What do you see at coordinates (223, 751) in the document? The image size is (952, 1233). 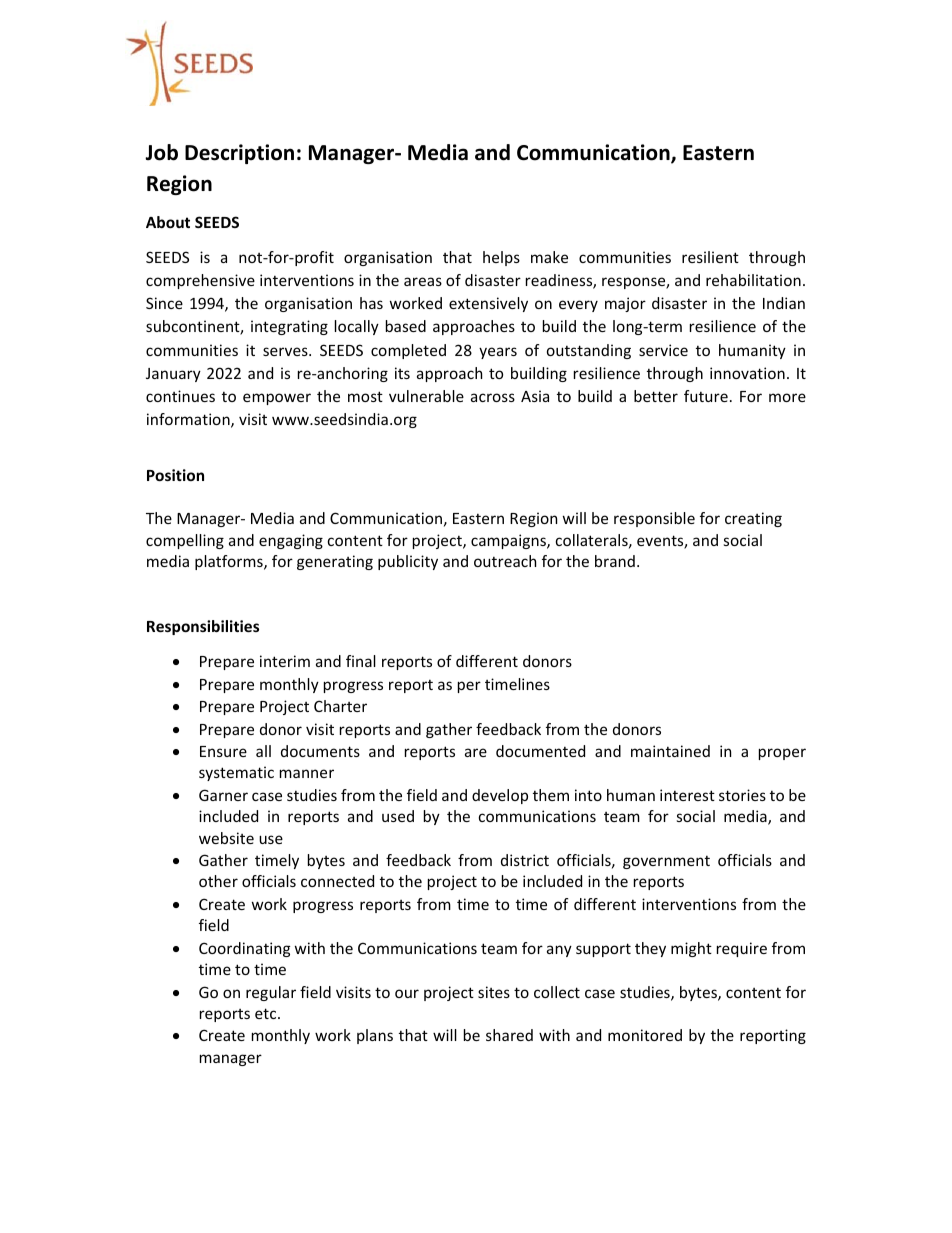 I see `Ensure` at bounding box center [223, 751].
